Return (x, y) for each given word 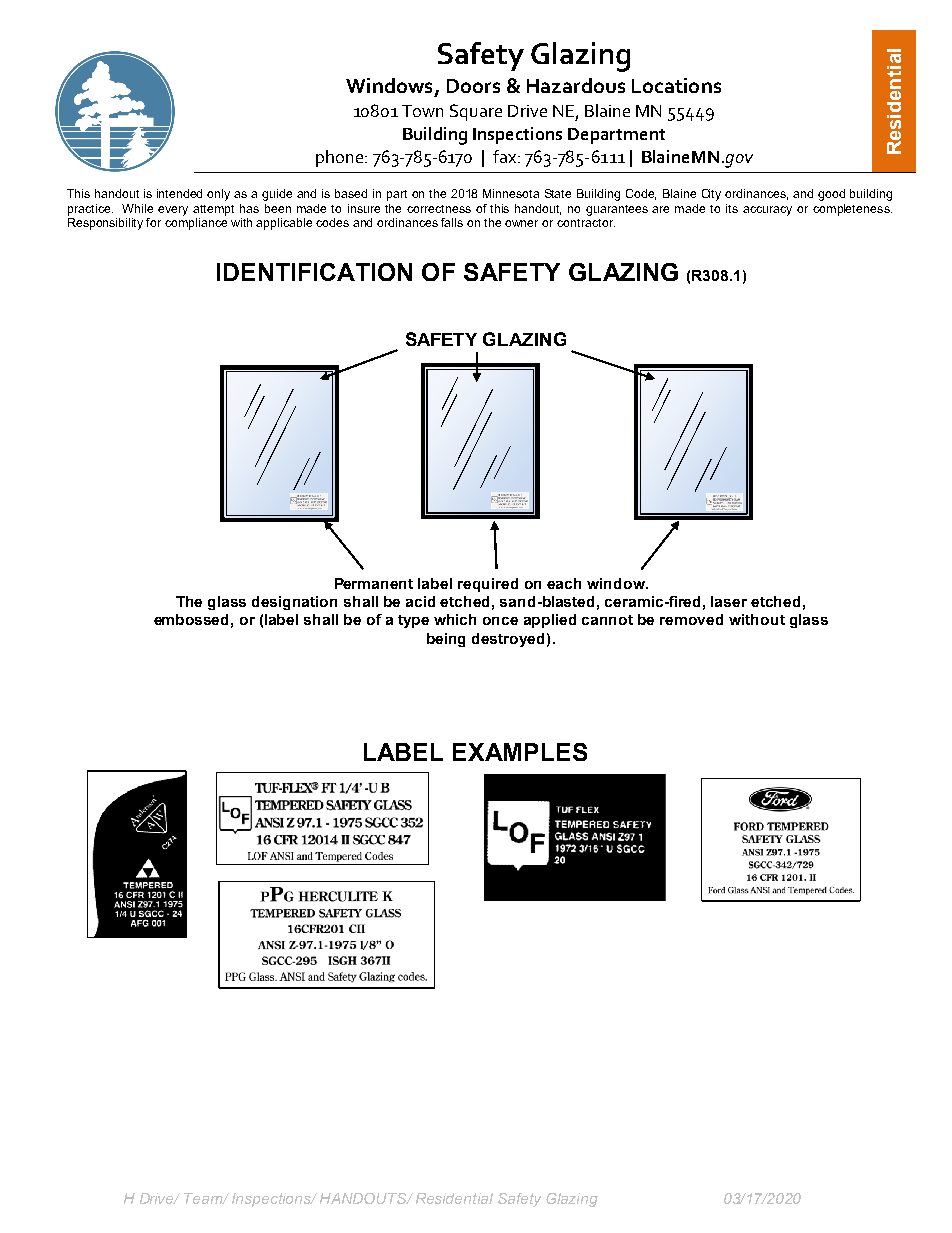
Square (476, 112)
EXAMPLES (520, 752)
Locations (676, 85)
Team (204, 1198)
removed (691, 619)
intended (179, 193)
